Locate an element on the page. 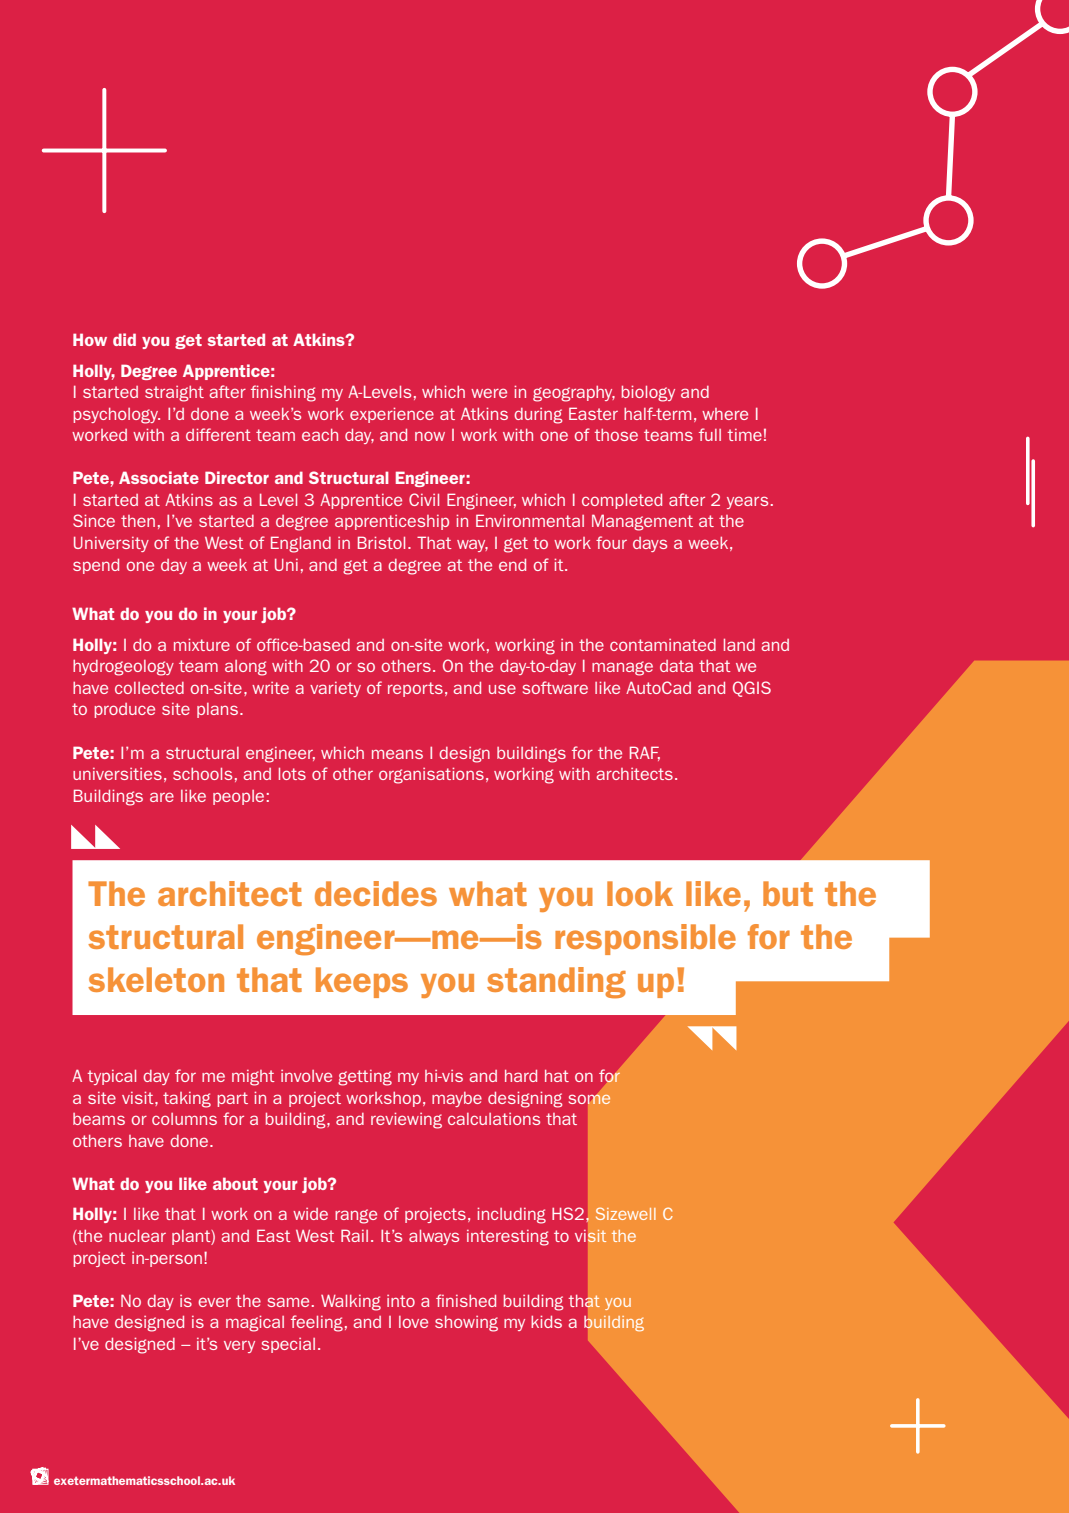 This document has height=1513, width=1069. straight is located at coordinates (174, 394).
